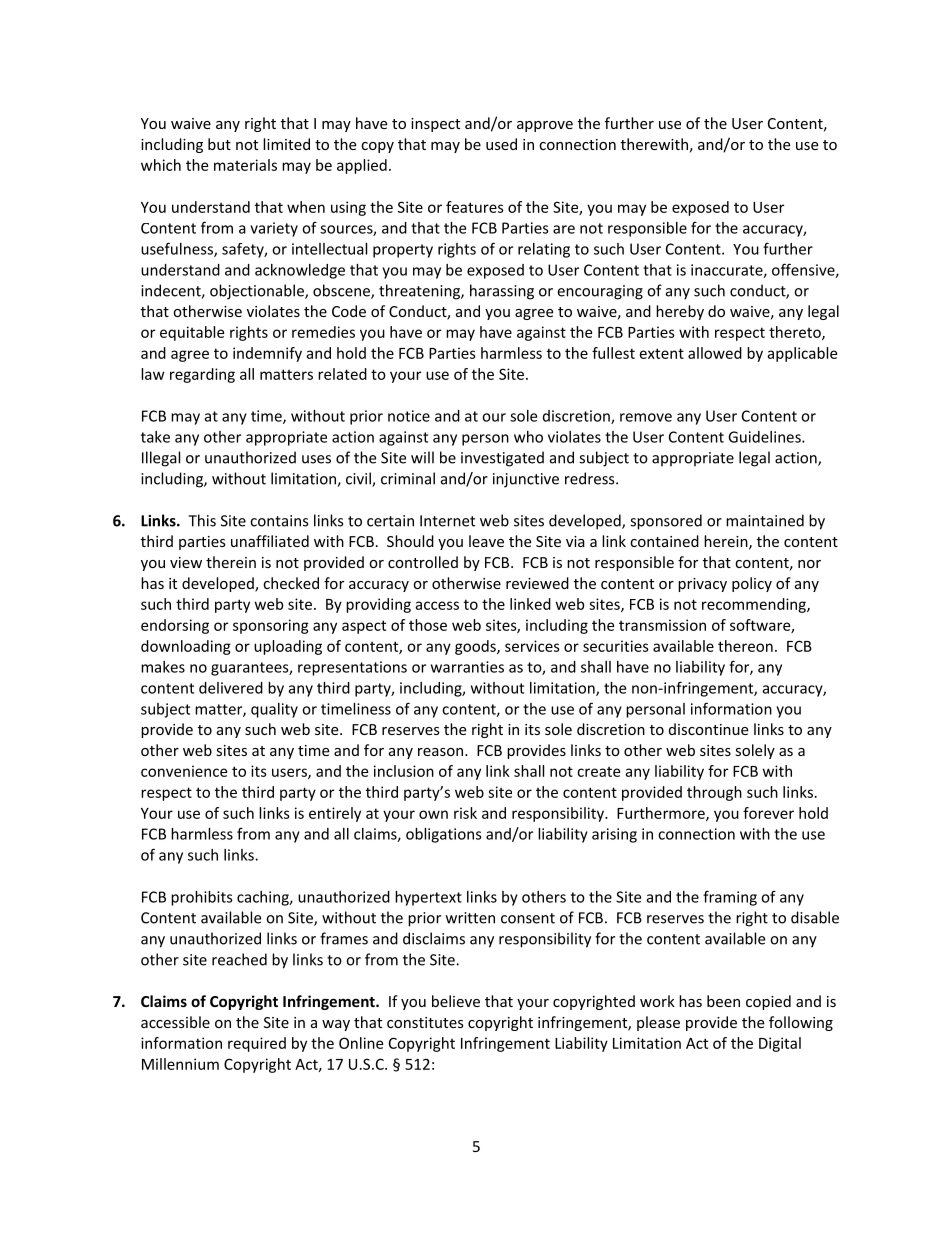 Image resolution: width=952 pixels, height=1233 pixels. I want to click on reason, so click(440, 752).
